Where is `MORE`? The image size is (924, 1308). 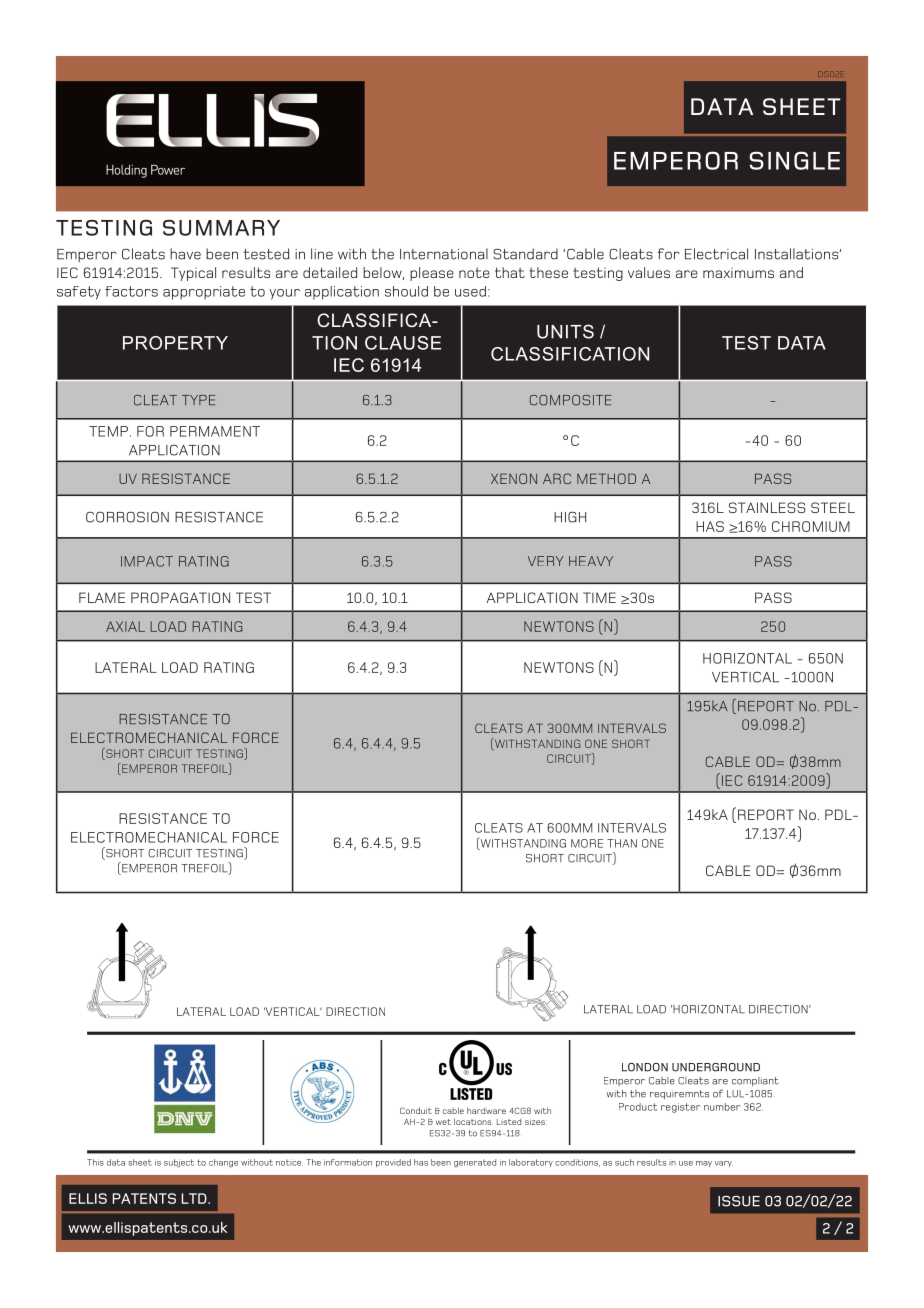
MORE is located at coordinates (587, 843).
